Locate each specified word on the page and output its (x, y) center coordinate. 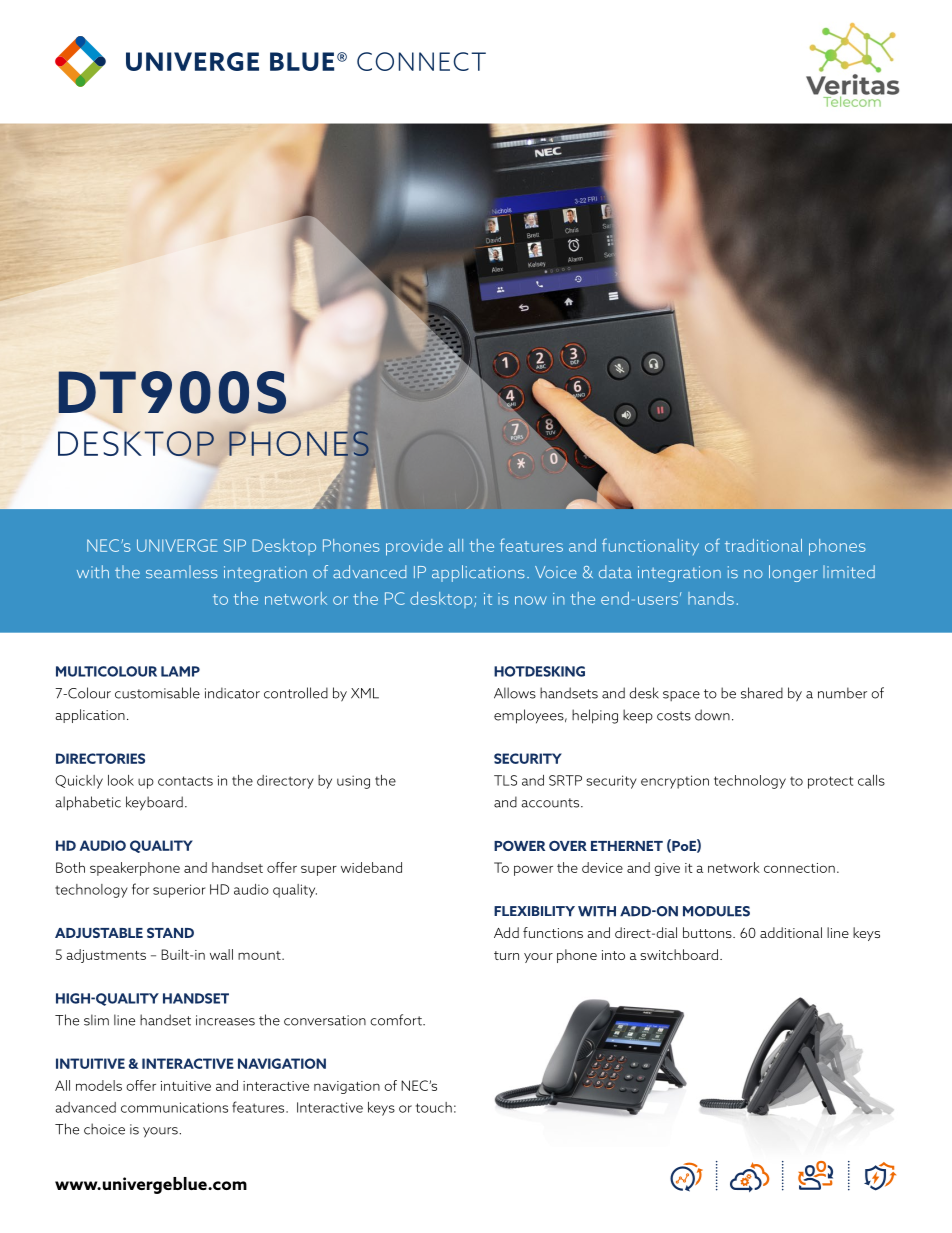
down (712, 715)
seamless (182, 572)
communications (174, 1107)
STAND (170, 932)
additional (791, 932)
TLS (505, 780)
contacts (185, 781)
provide (414, 547)
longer (793, 573)
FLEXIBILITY (534, 911)
